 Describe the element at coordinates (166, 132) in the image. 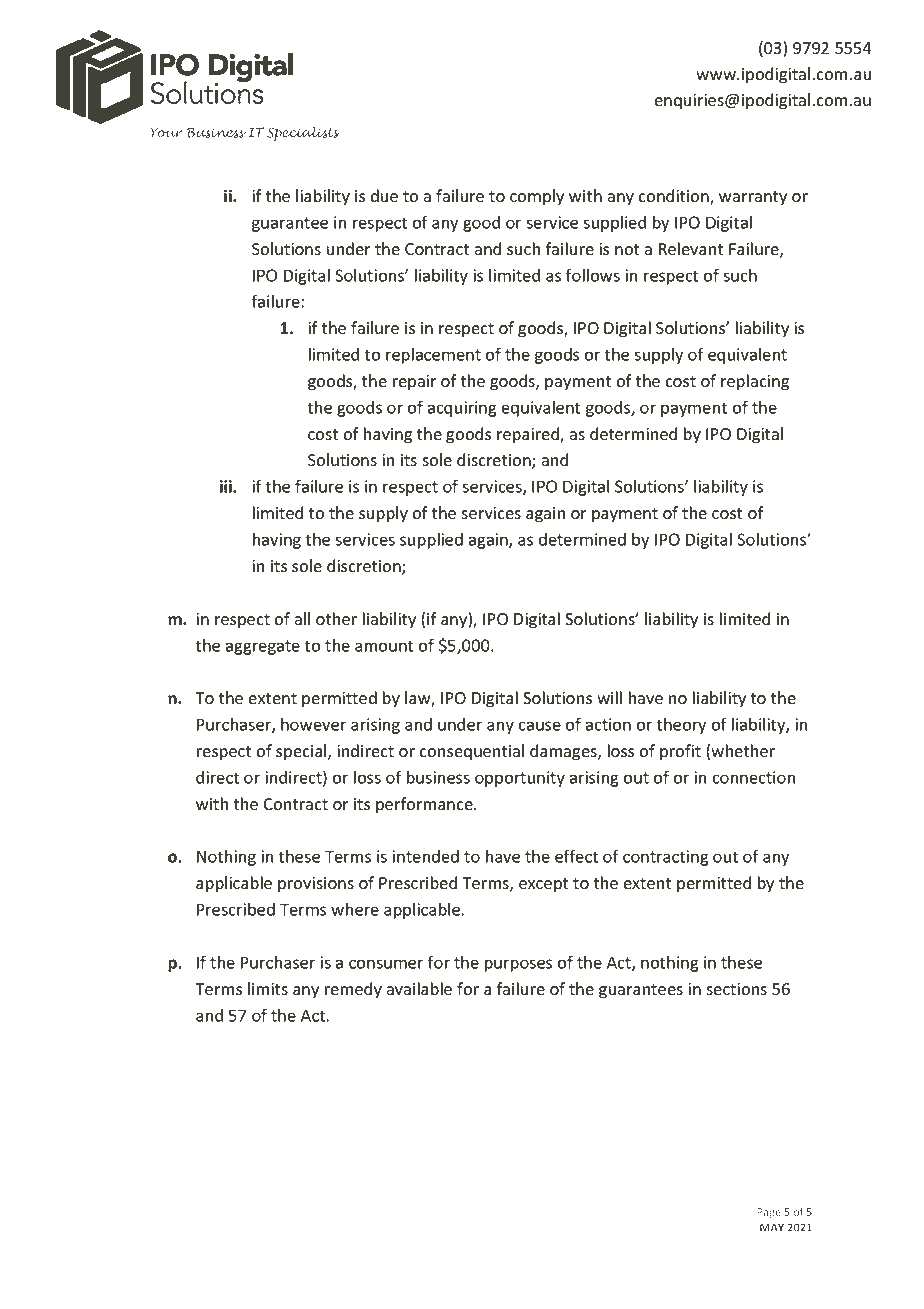

I see `Your` at that location.
